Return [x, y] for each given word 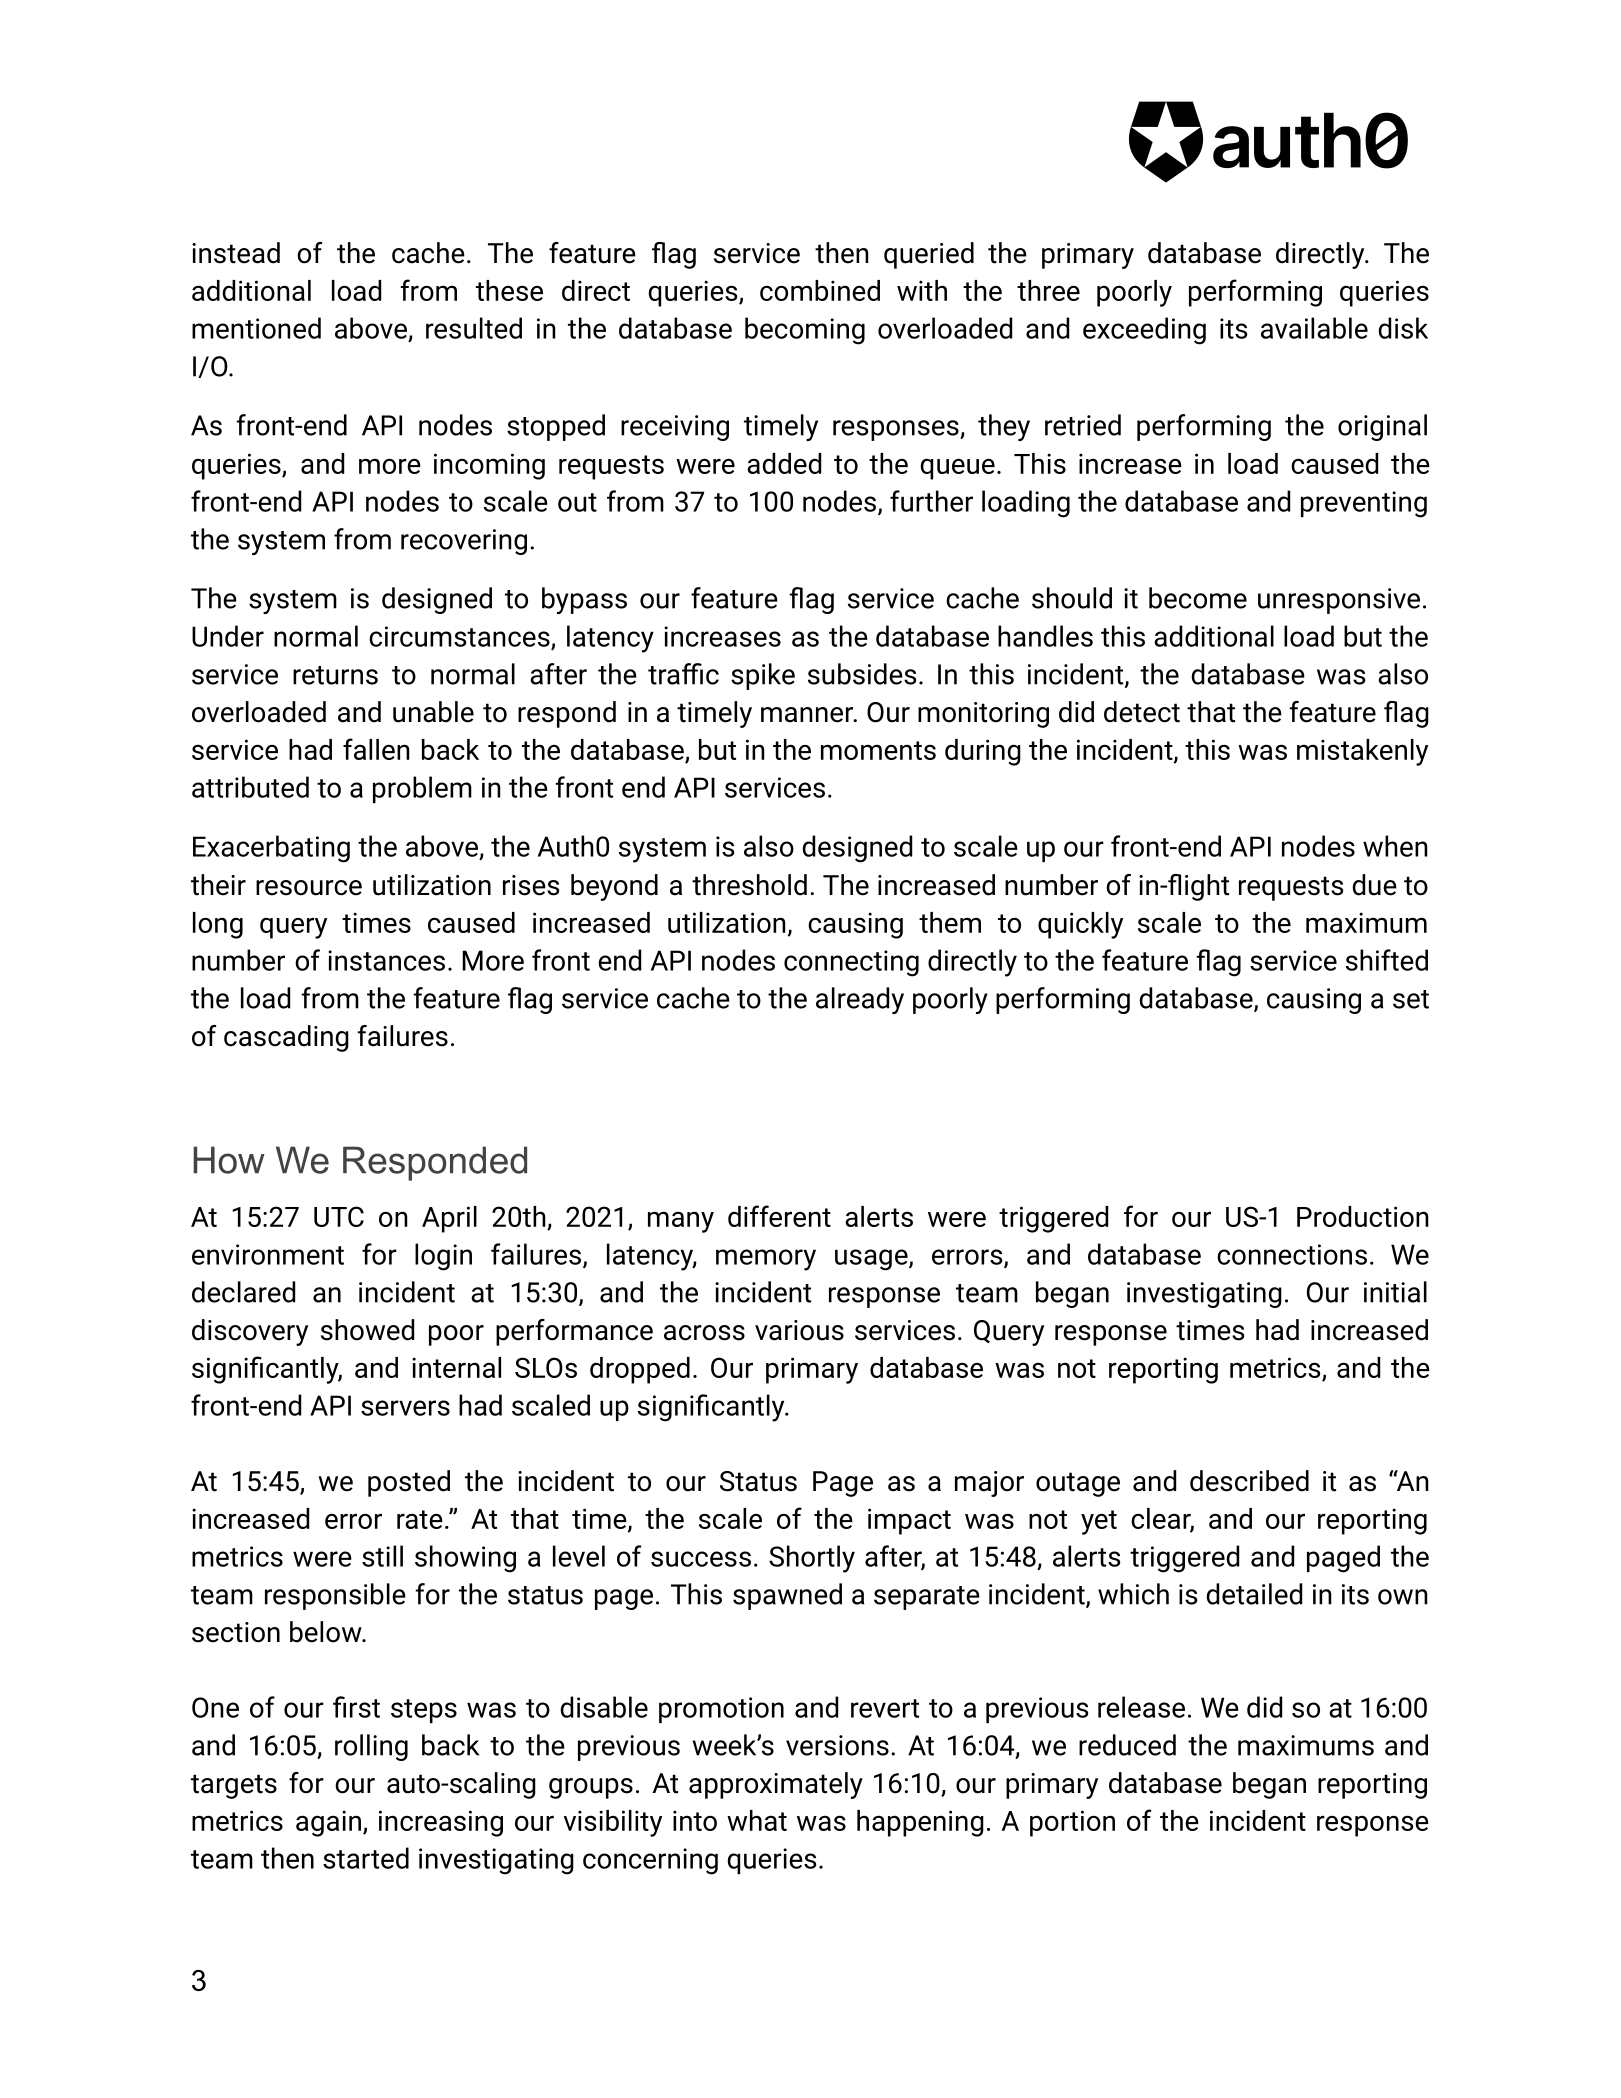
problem [422, 789]
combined [820, 290]
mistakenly [1362, 752]
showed [367, 1330]
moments [878, 750]
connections [1292, 1254]
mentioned [256, 328]
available [1314, 328]
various [799, 1330]
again [328, 1823]
